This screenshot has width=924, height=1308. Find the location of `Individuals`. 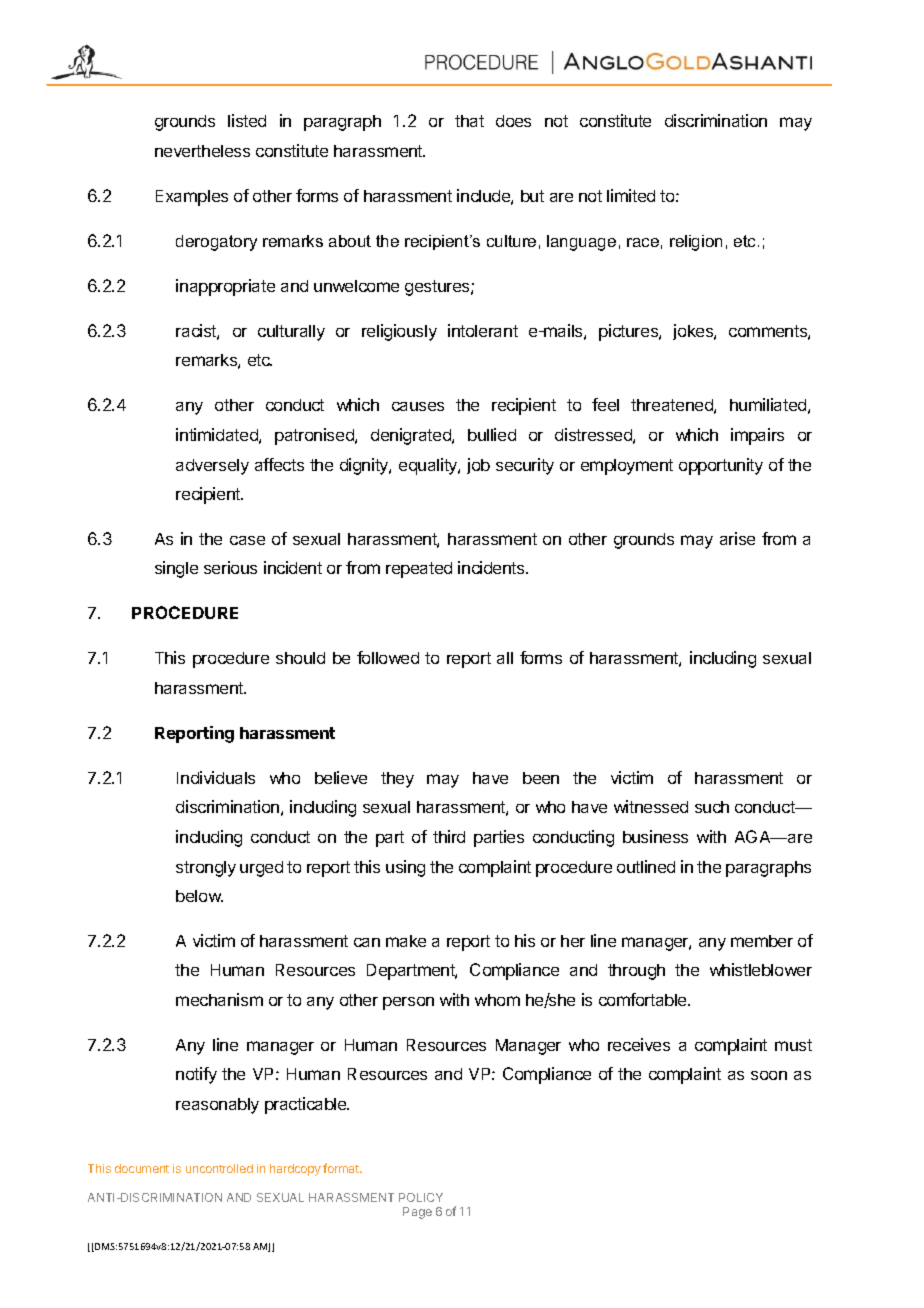

Individuals is located at coordinates (216, 777).
